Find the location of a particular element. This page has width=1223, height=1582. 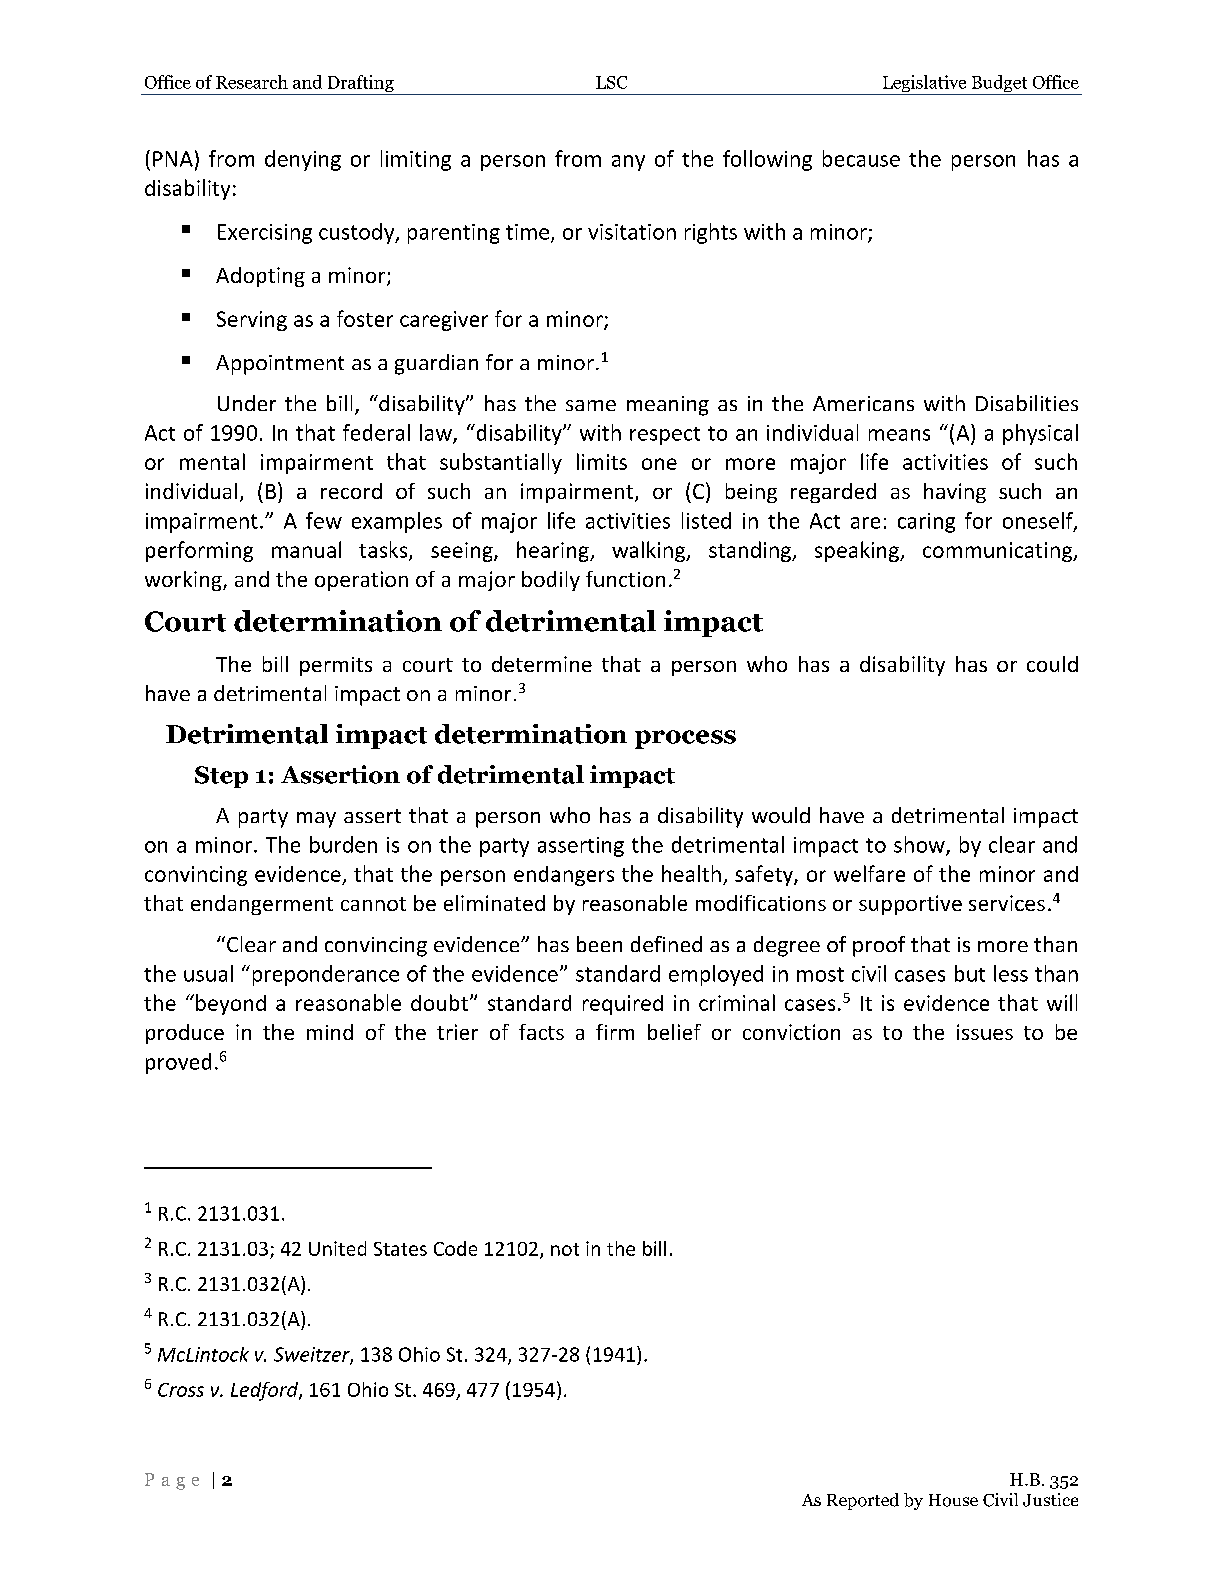

function is located at coordinates (625, 579).
